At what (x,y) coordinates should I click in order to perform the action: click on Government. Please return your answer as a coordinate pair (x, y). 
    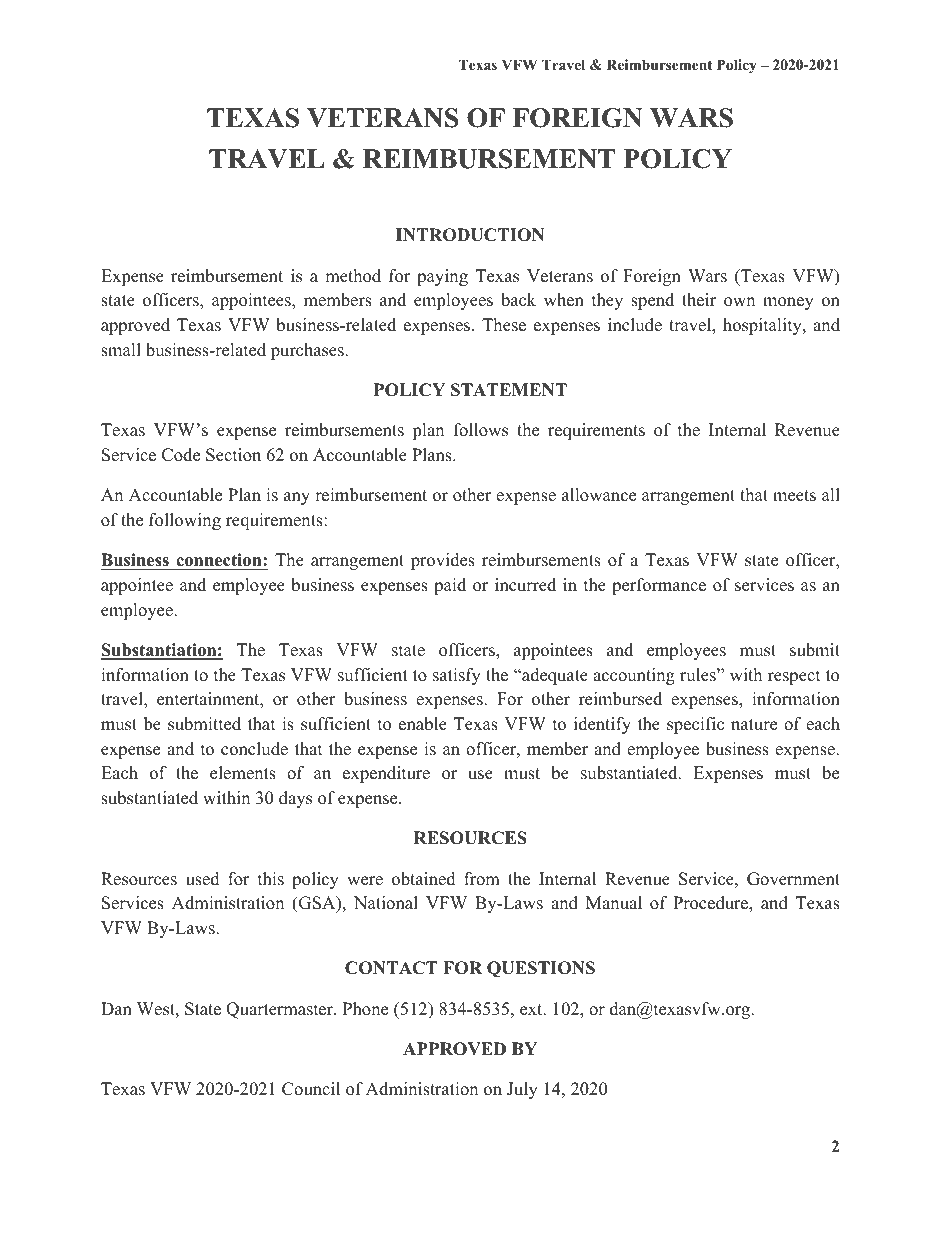
    Looking at the image, I should click on (793, 879).
